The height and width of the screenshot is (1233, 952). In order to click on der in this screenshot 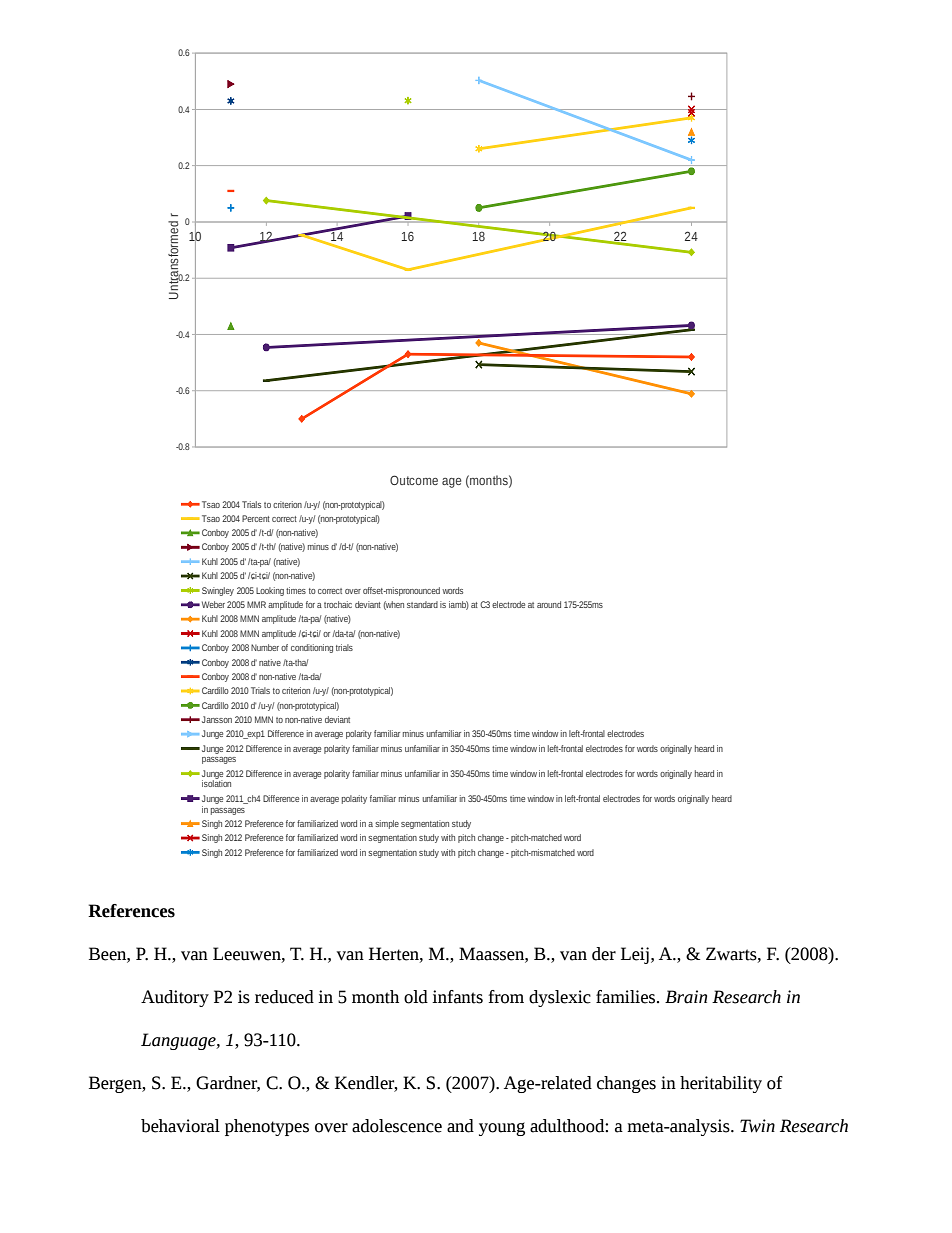, I will do `click(604, 954)`.
